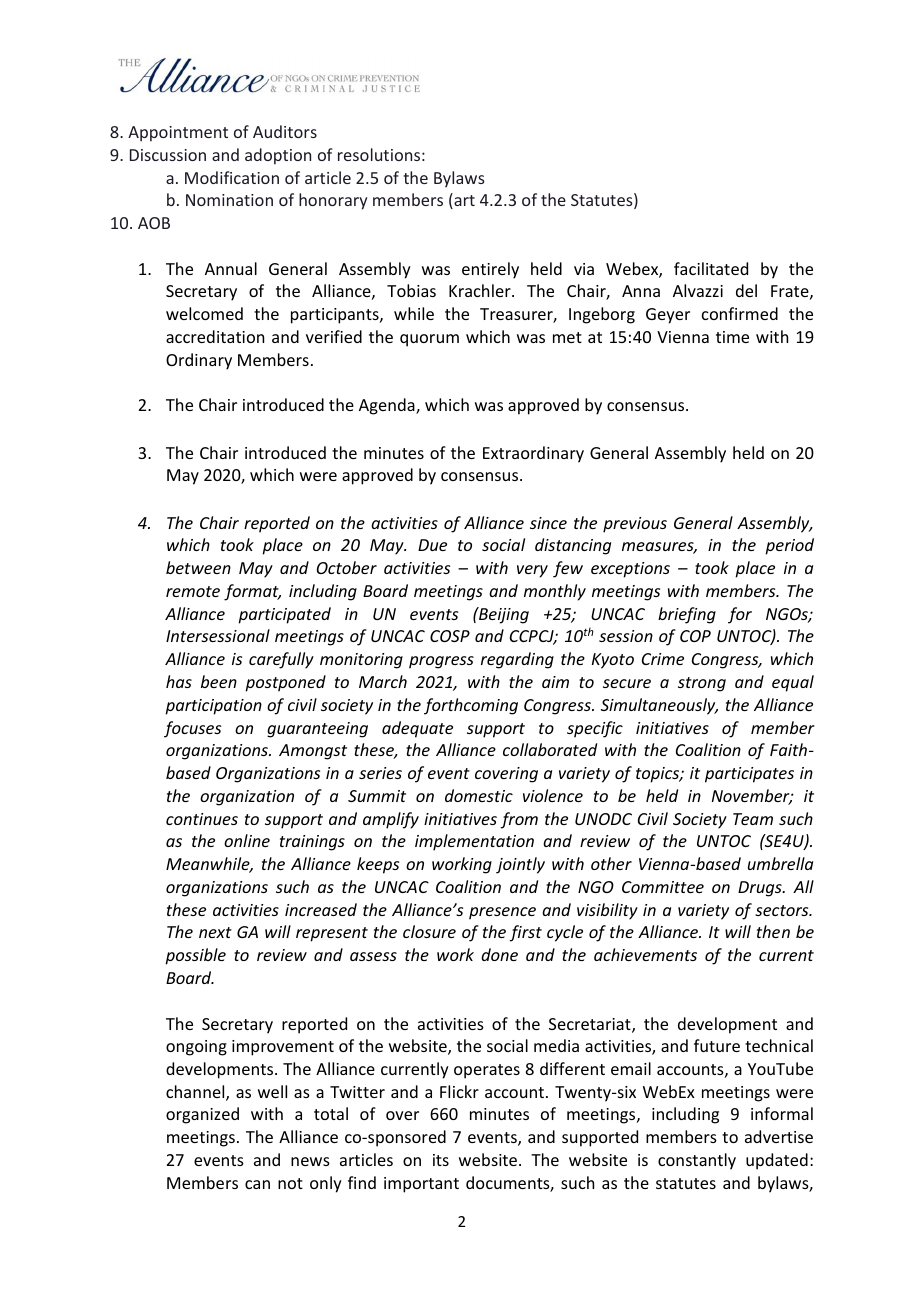  I want to click on can, so click(257, 1184).
